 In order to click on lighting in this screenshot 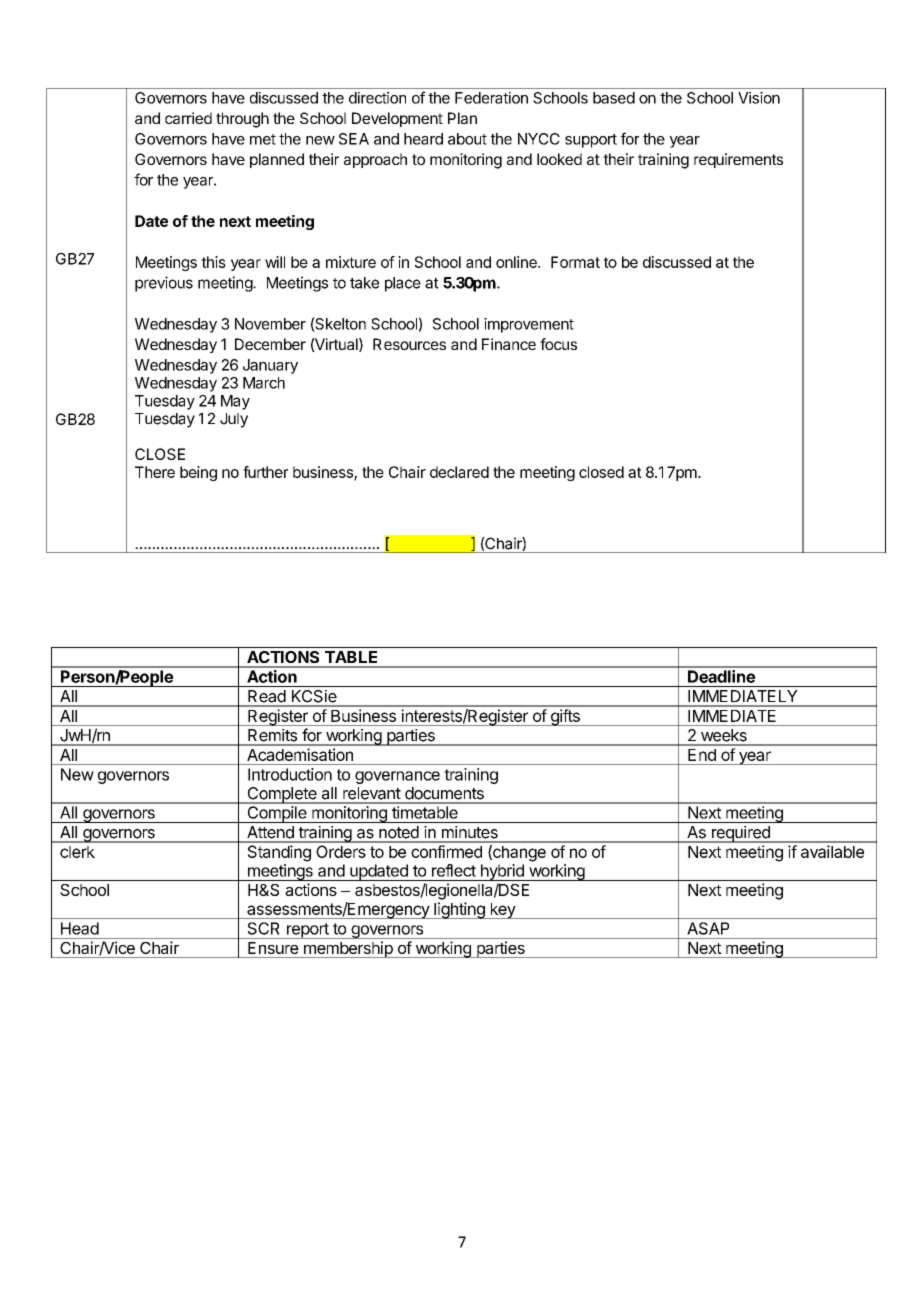, I will do `click(459, 910)`.
